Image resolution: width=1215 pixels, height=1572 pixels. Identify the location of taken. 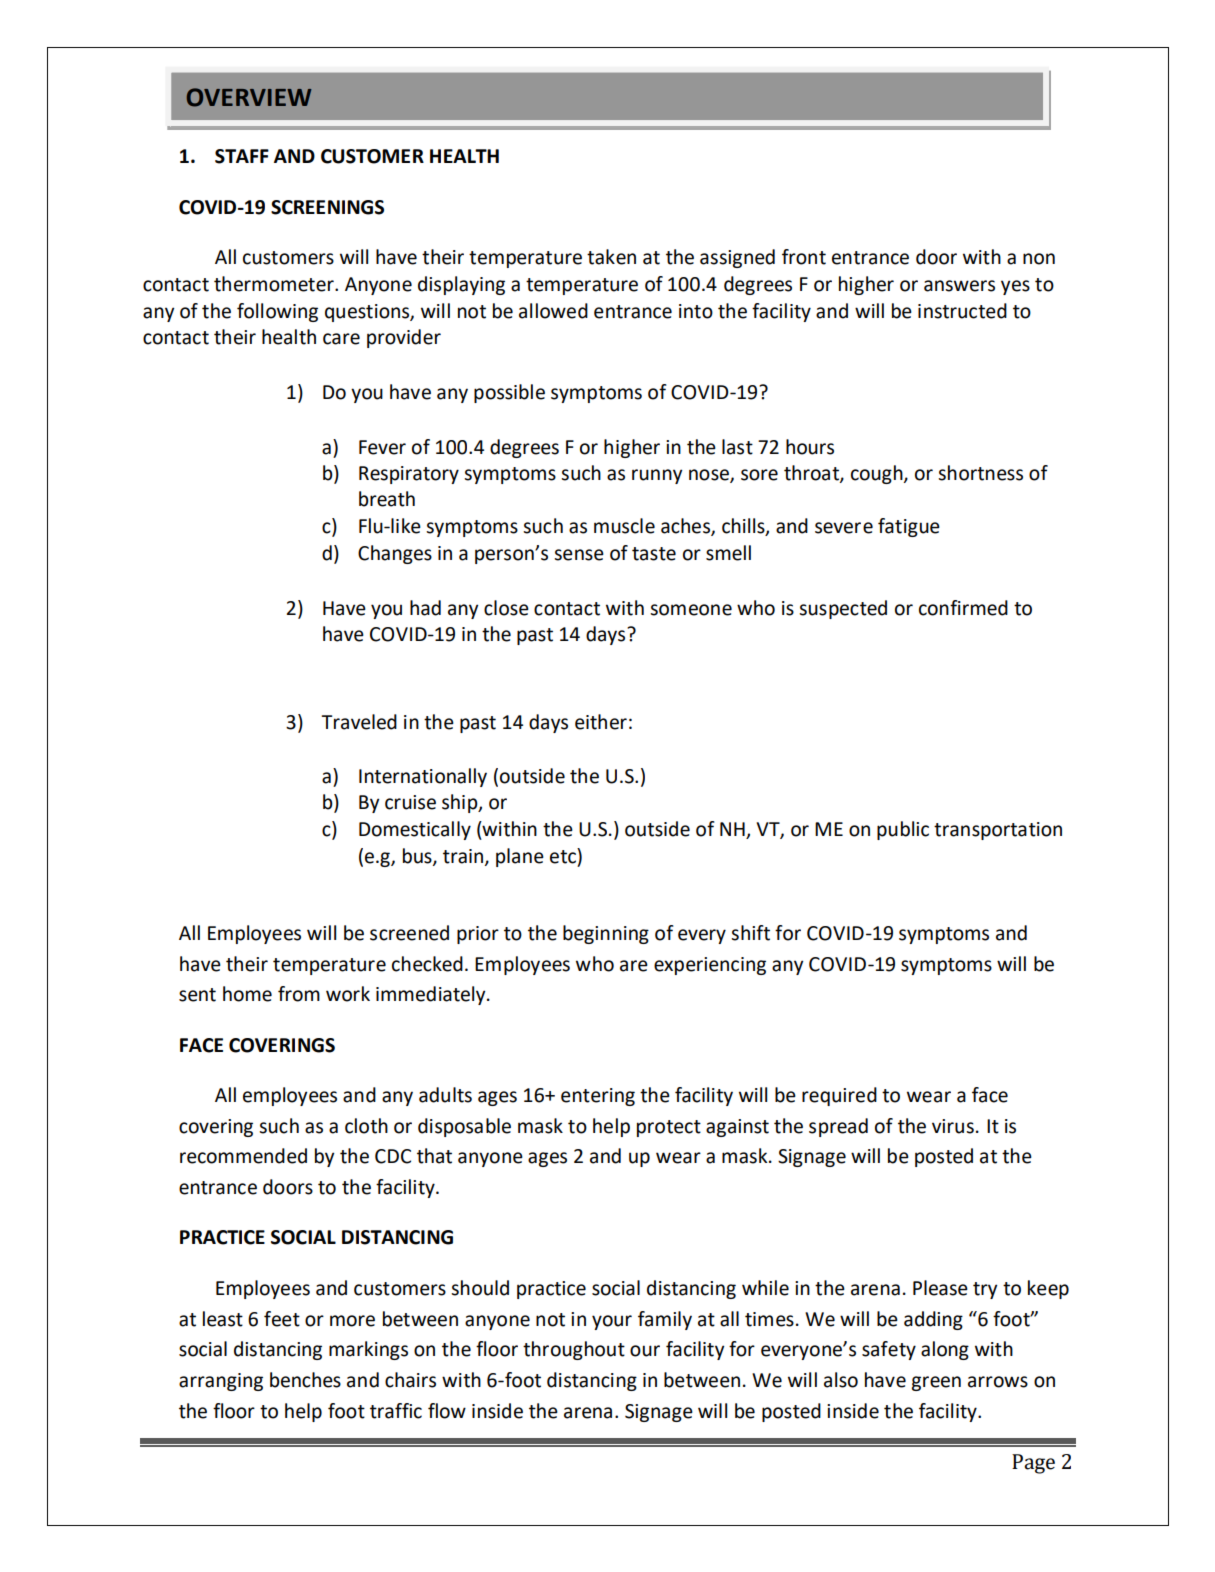
(611, 257).
